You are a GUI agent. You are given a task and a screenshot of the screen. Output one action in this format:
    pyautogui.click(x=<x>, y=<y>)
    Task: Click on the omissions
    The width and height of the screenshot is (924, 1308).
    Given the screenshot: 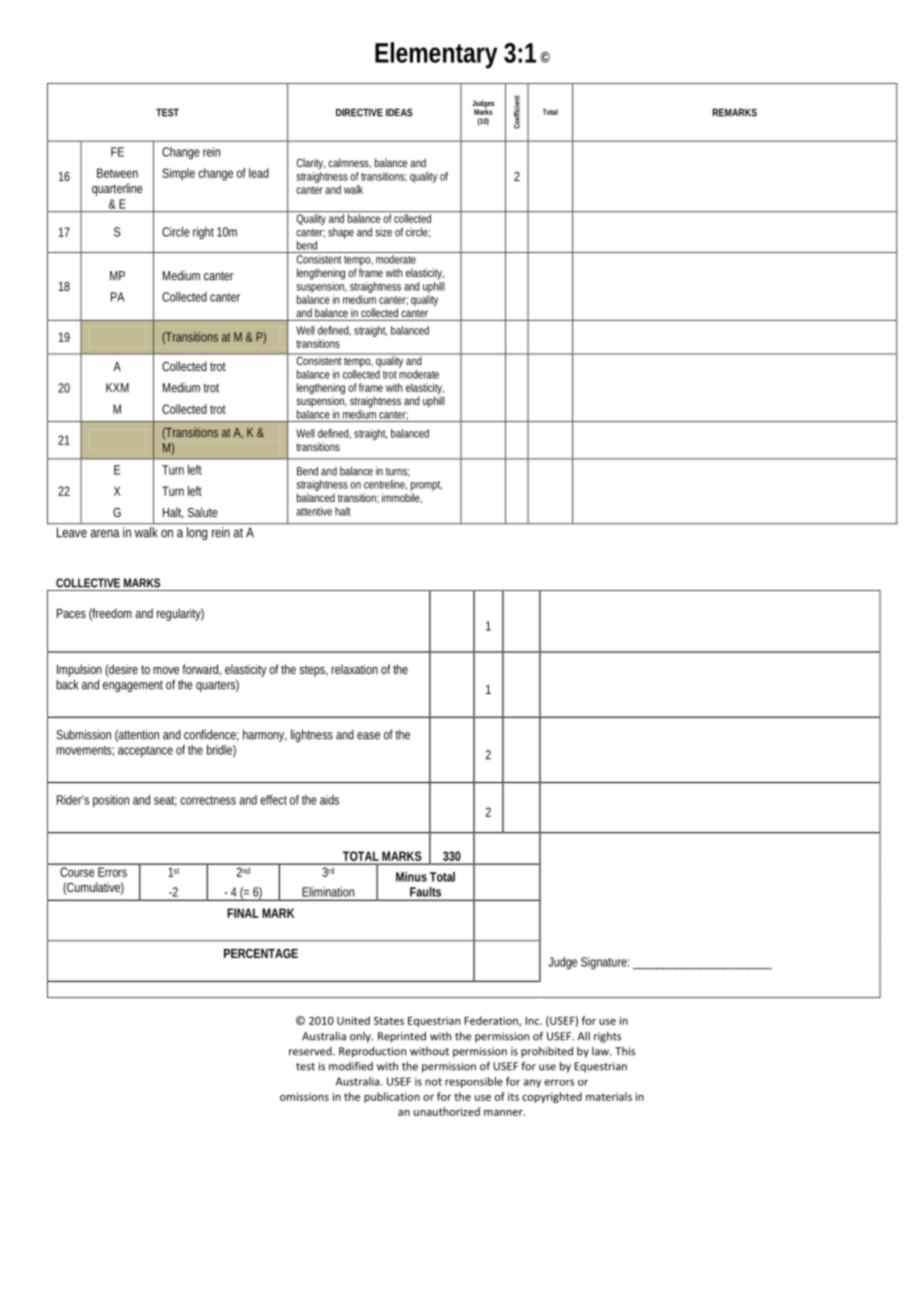 What is the action you would take?
    pyautogui.click(x=304, y=1096)
